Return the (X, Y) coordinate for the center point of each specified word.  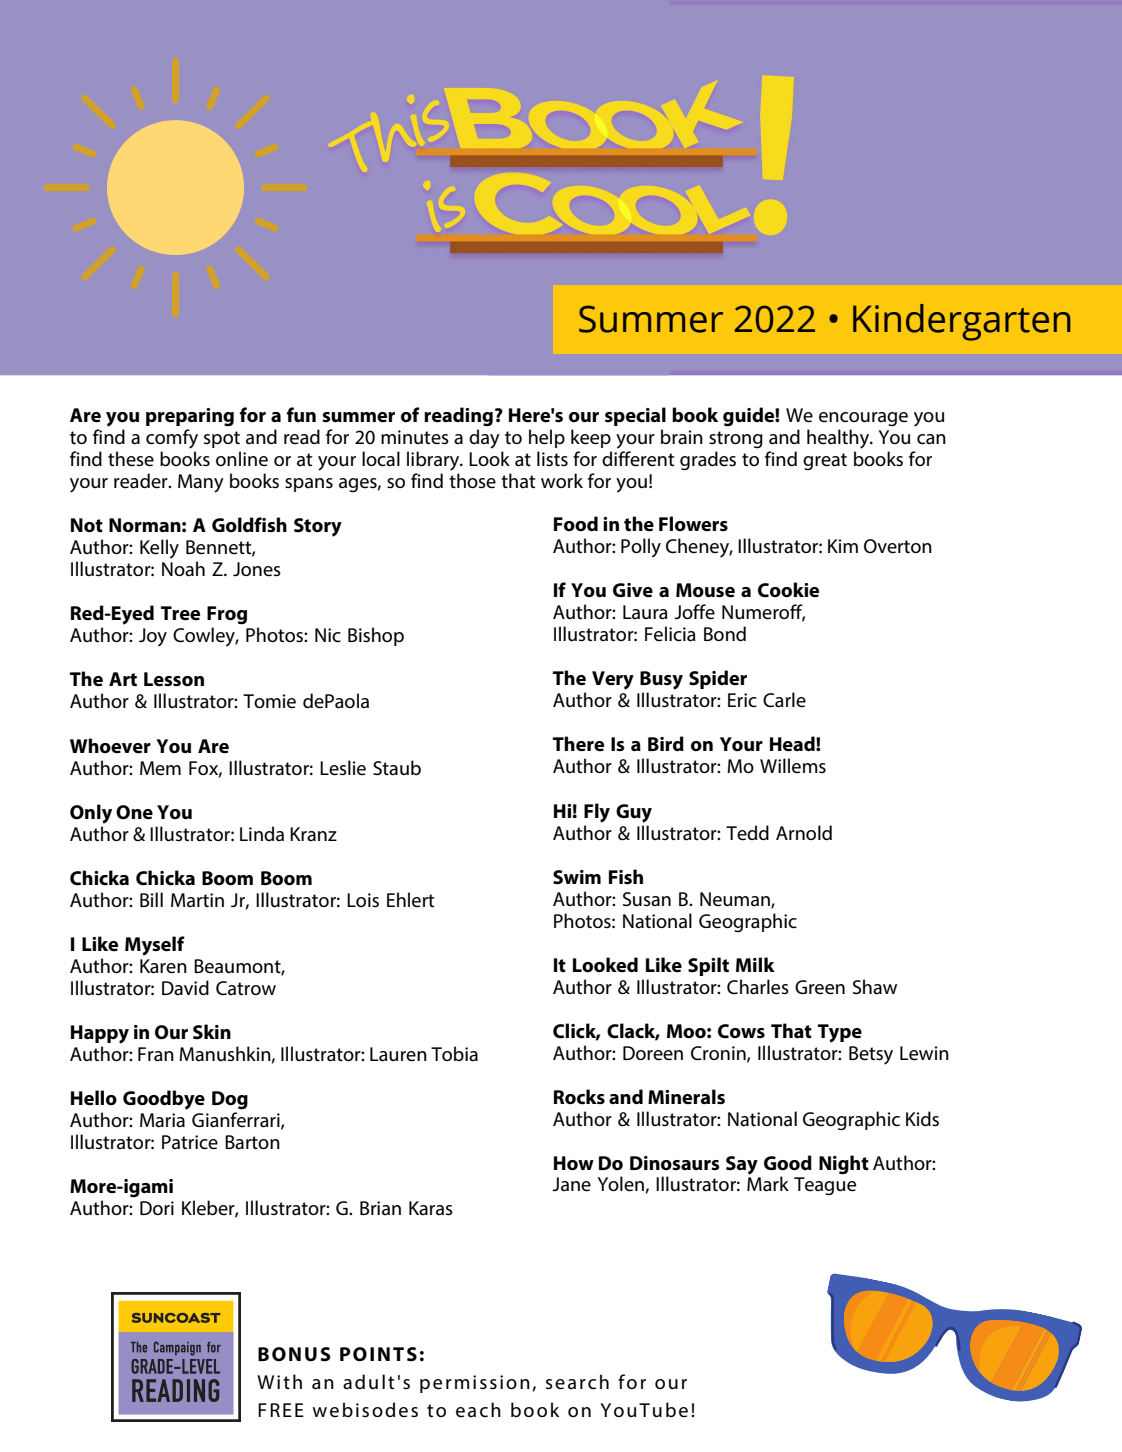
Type (840, 1033)
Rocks (579, 1097)
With (279, 1381)
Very (613, 680)
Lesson (174, 679)
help (547, 438)
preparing (190, 417)
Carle (784, 700)
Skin (212, 1032)
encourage (863, 419)
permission (475, 1384)
